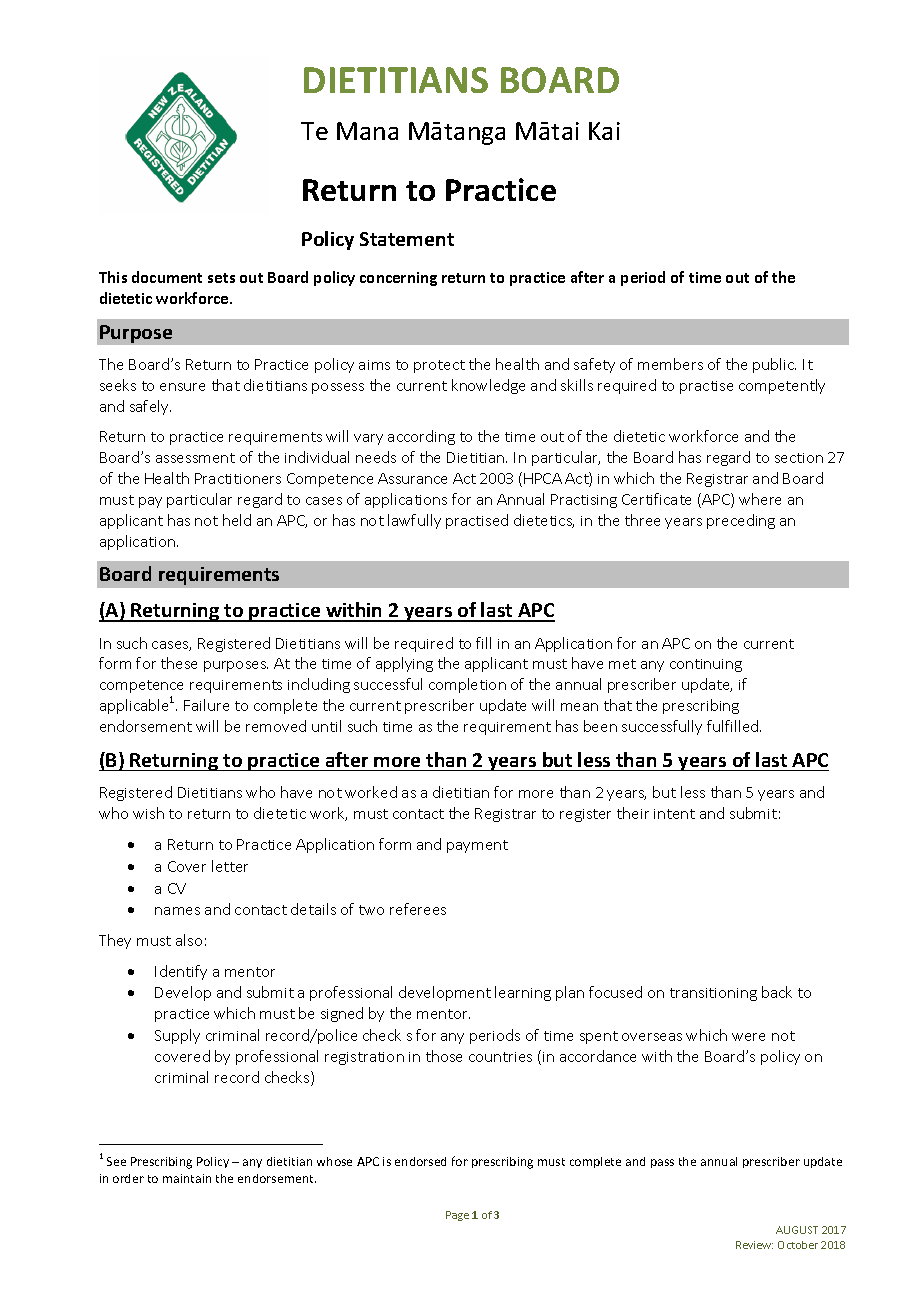  I want to click on maintain, so click(187, 1178).
